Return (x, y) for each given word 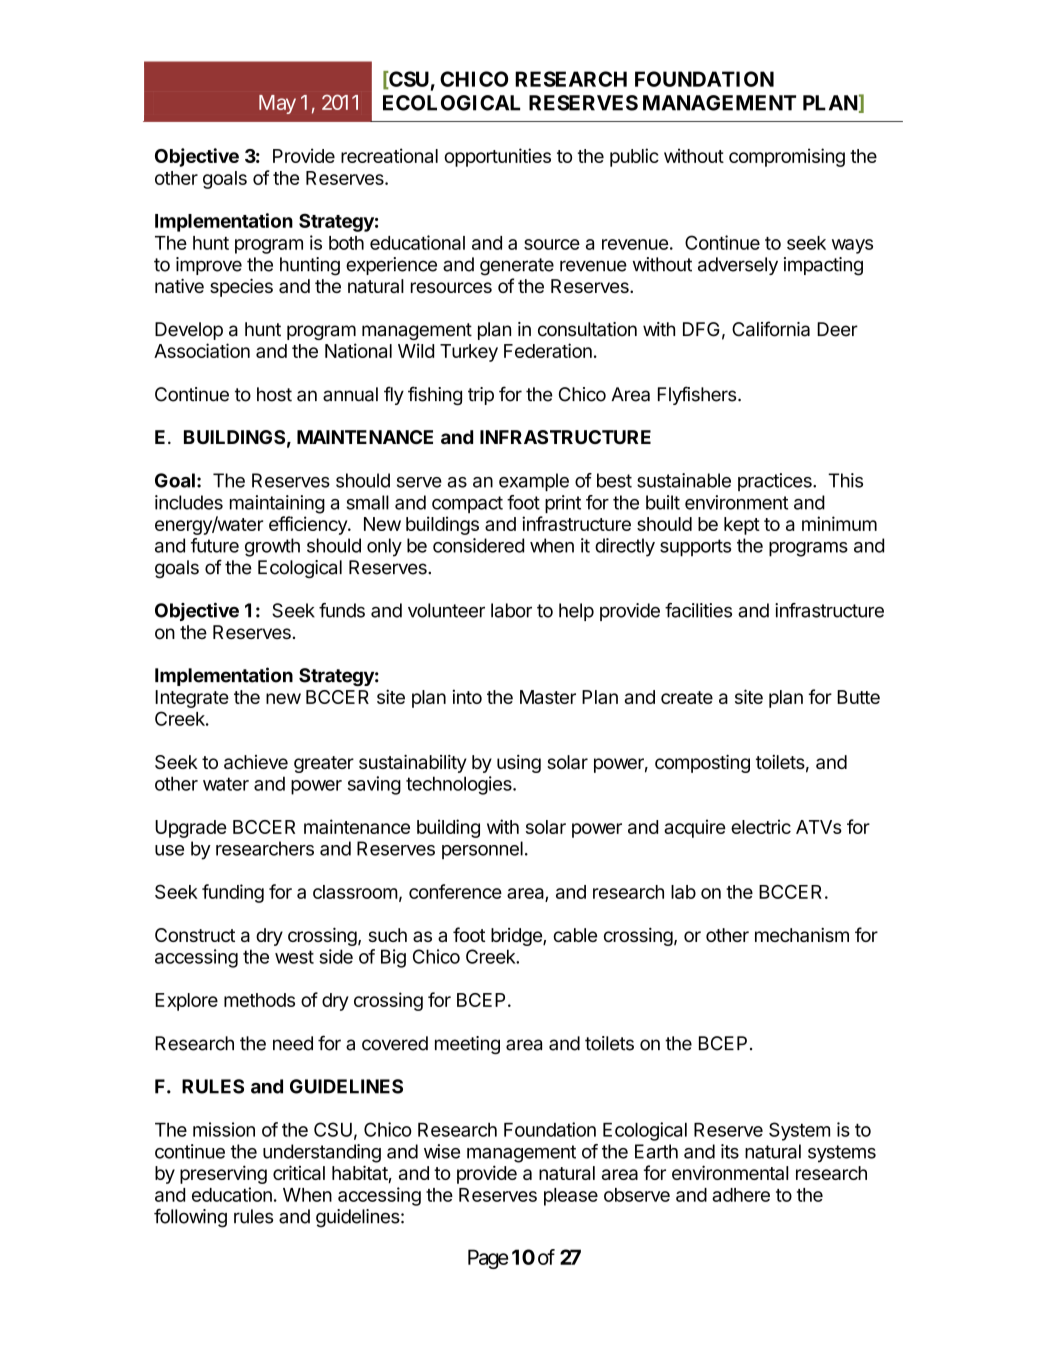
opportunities (497, 157)
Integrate (192, 699)
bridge (517, 937)
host (274, 394)
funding (233, 893)
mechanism (802, 935)
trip (481, 396)
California (771, 329)
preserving (223, 1174)
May (277, 104)
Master (548, 697)
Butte (858, 697)
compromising (787, 157)
